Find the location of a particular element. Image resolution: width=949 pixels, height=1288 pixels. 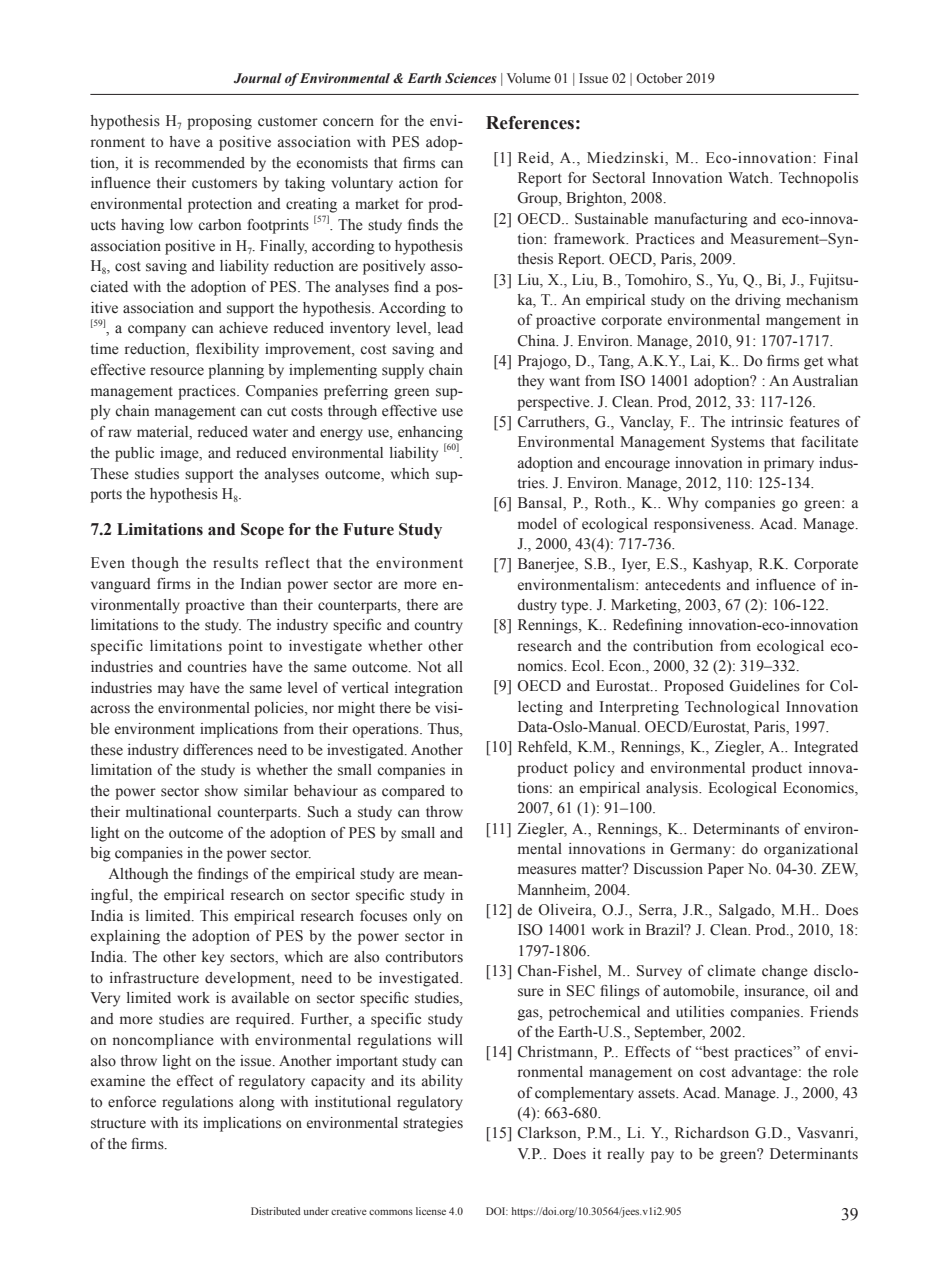

driving is located at coordinates (758, 301).
